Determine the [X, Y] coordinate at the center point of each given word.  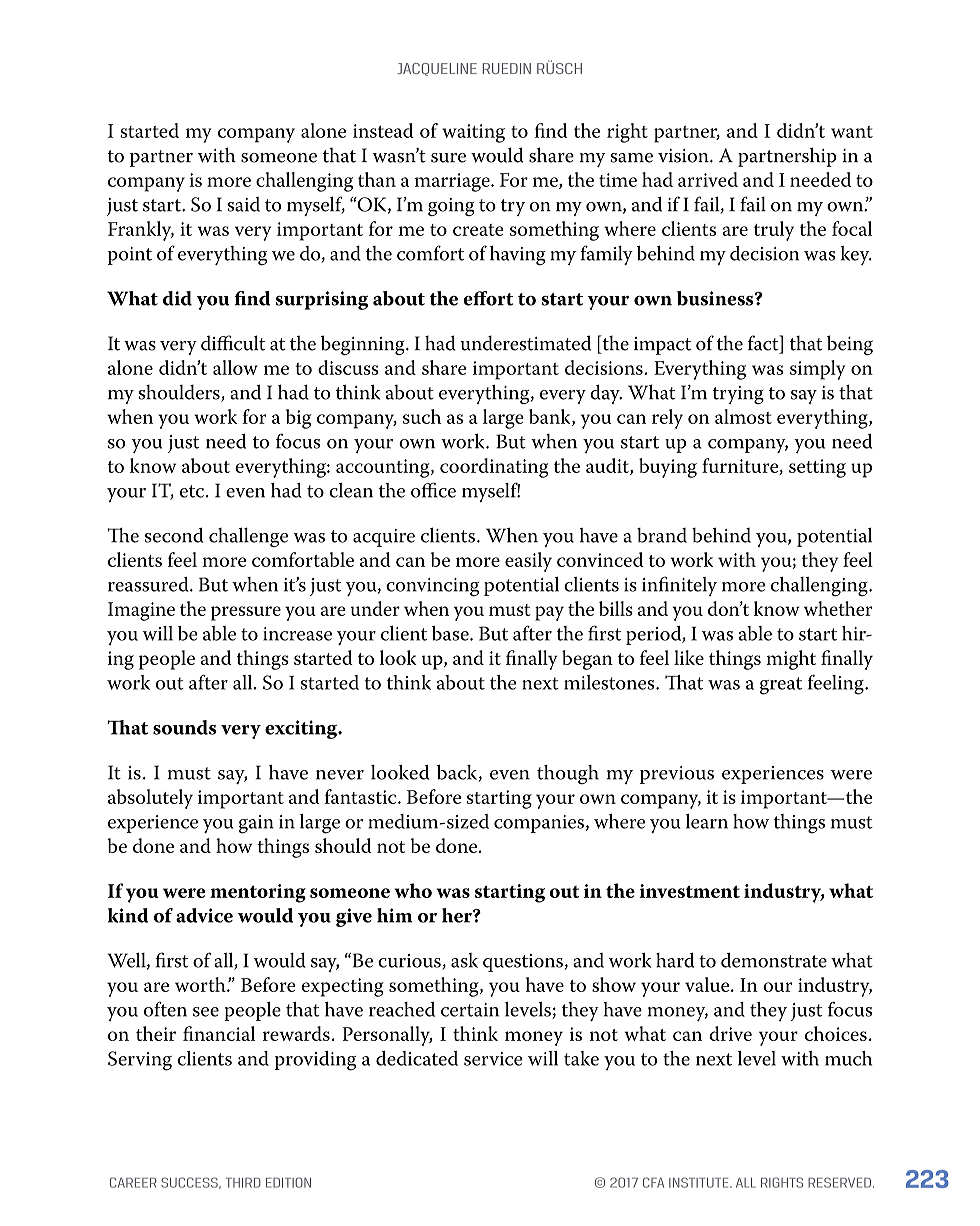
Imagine [141, 611]
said [243, 204]
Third [243, 1183]
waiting [473, 133]
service [493, 1059]
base [451, 633]
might [791, 660]
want [852, 132]
